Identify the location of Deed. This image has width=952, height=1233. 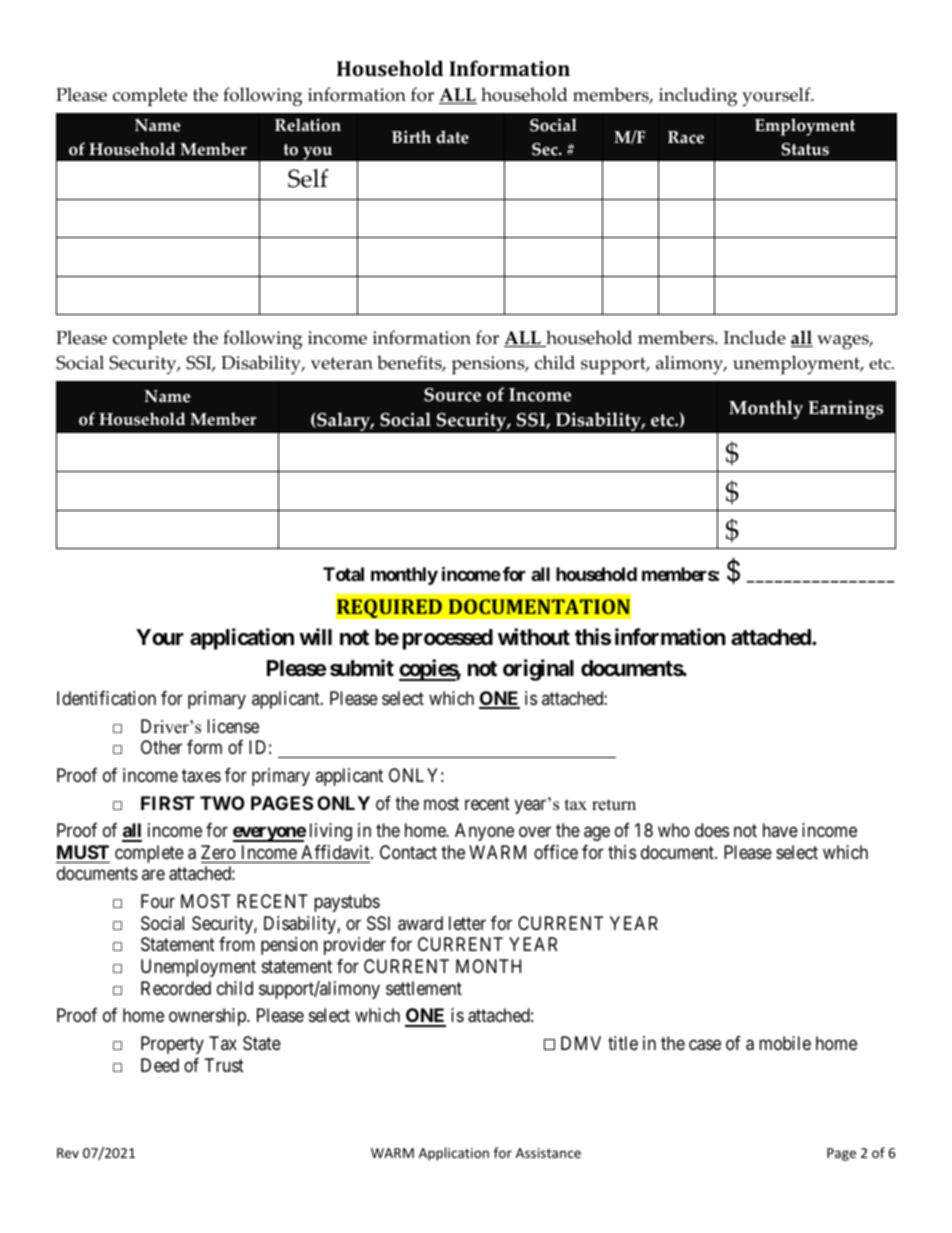
(160, 1065).
